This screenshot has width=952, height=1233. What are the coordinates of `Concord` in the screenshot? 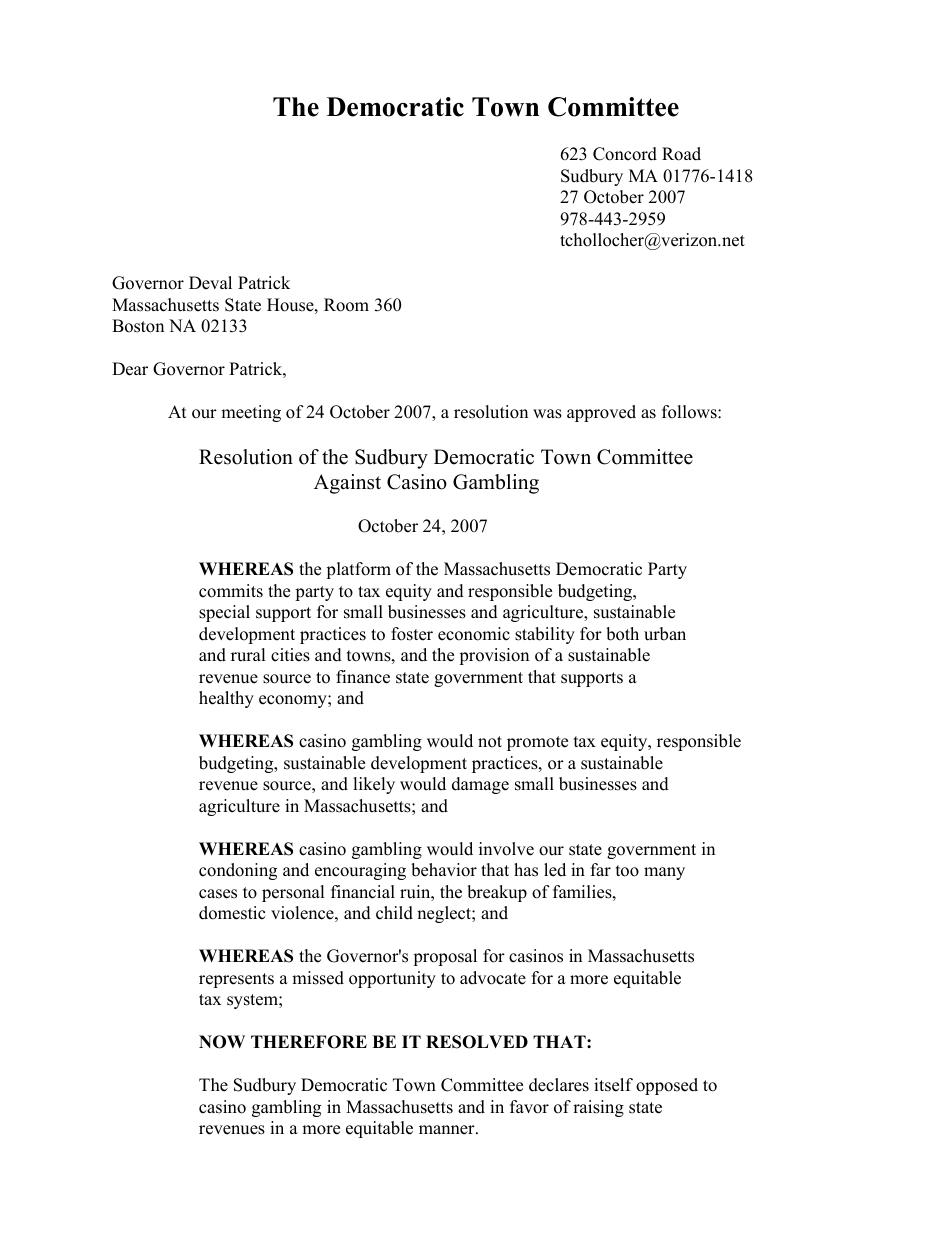 It's located at (625, 154).
